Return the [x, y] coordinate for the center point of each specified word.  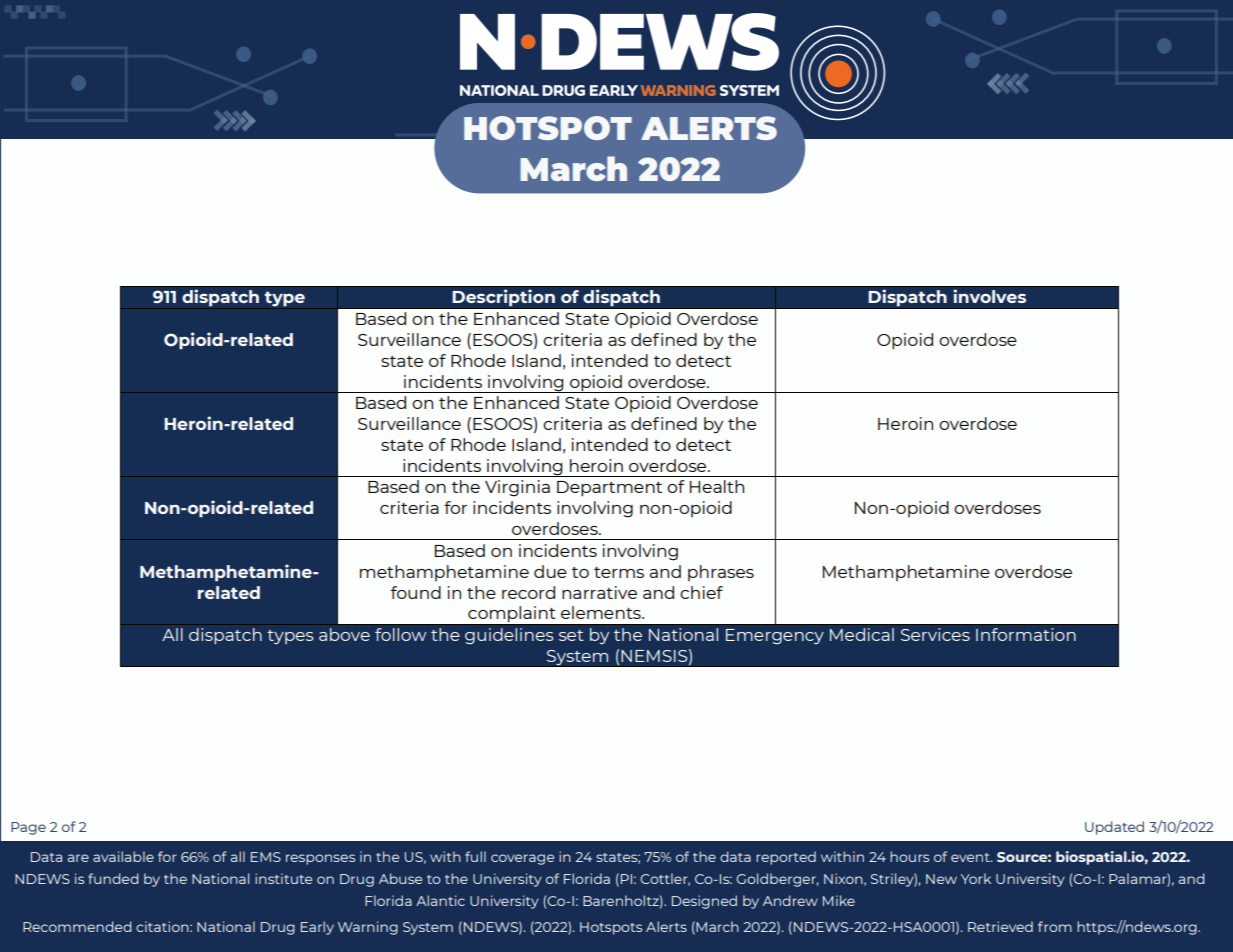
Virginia [517, 488]
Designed [704, 902]
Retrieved [1000, 926]
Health [717, 486]
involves [989, 296]
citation [163, 926]
